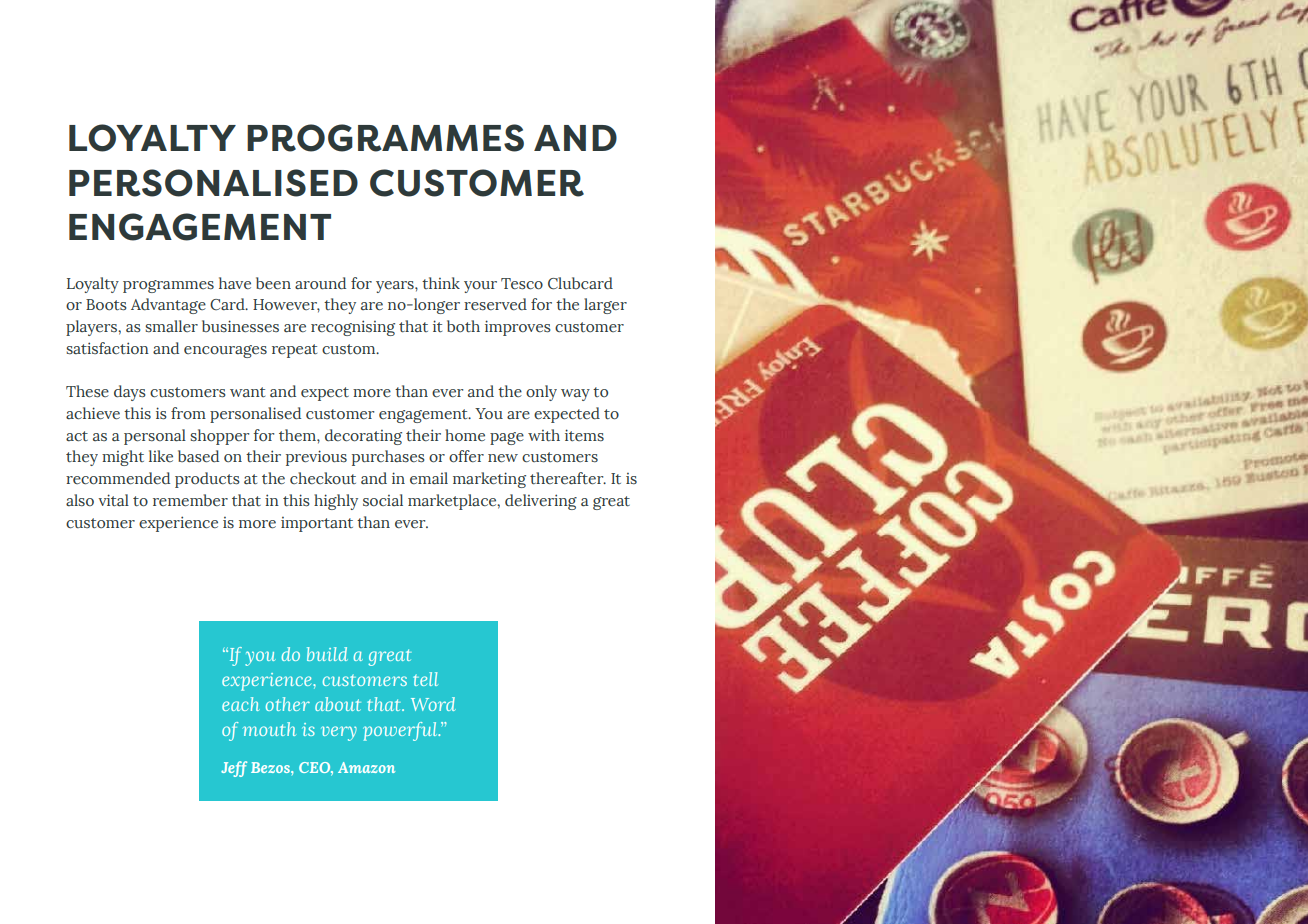 This screenshot has width=1308, height=924. What do you see at coordinates (317, 524) in the screenshot?
I see `important` at bounding box center [317, 524].
